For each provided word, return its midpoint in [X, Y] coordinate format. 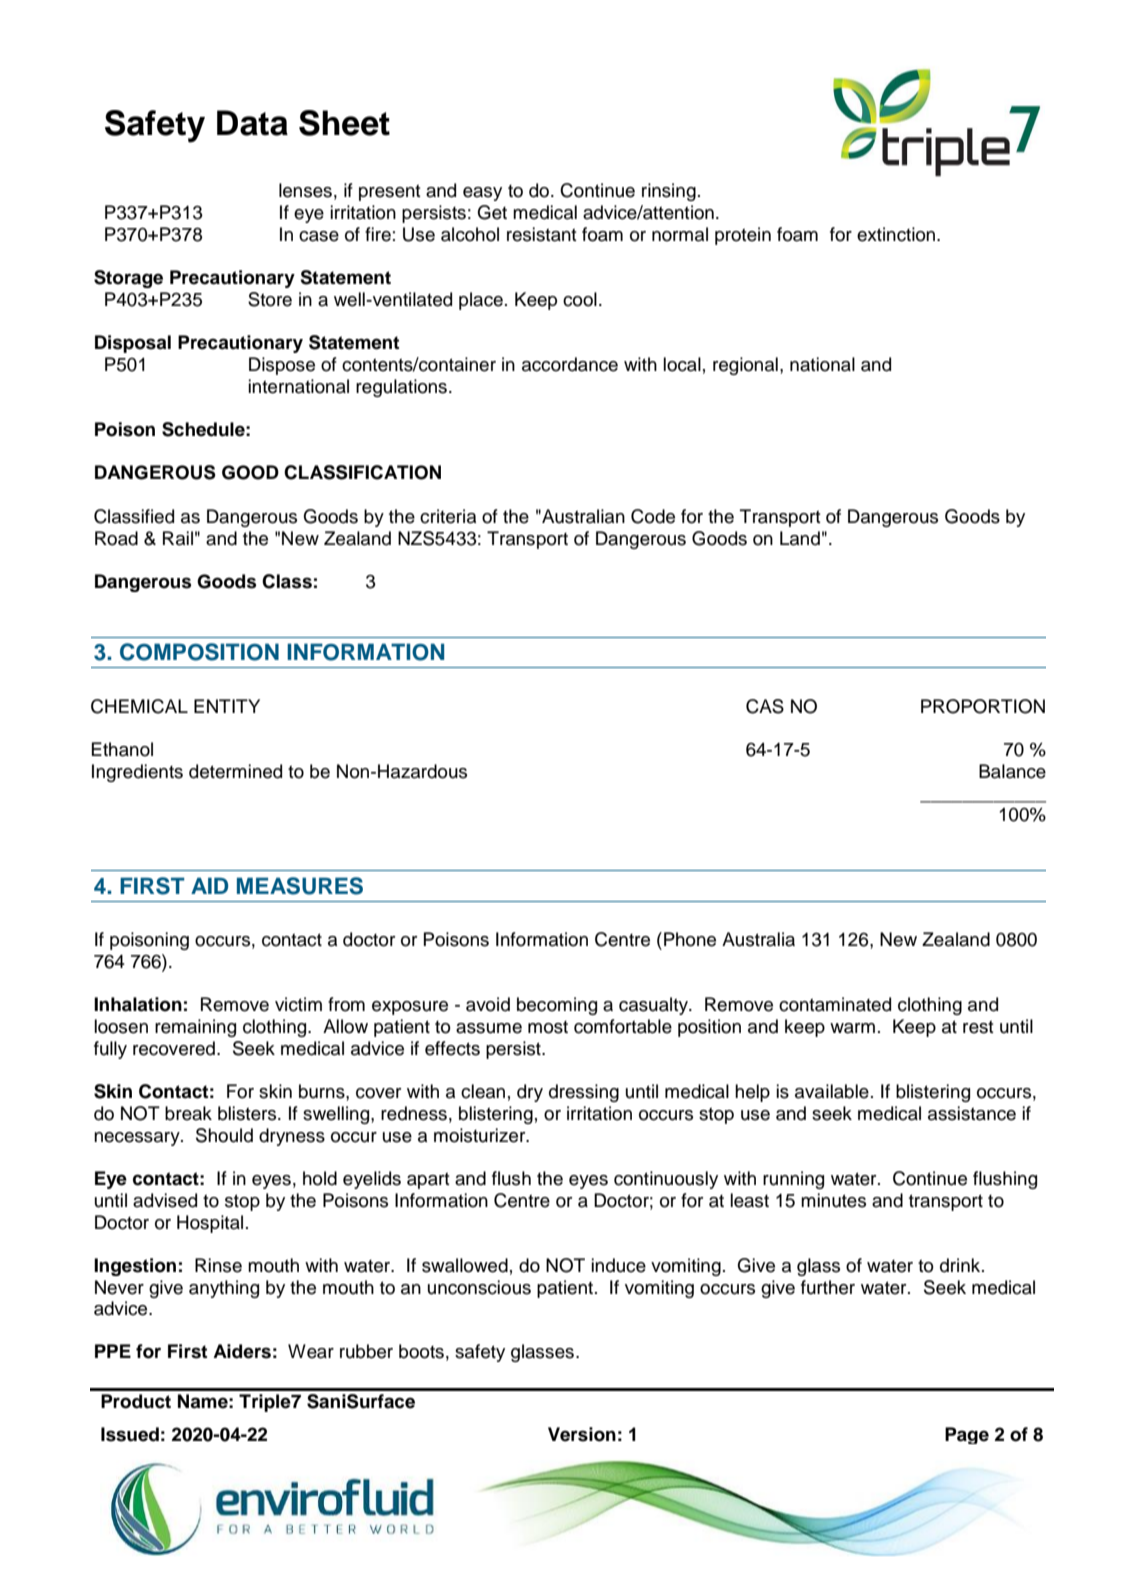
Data [252, 123]
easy [482, 194]
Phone [690, 939]
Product [136, 1401]
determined [235, 771]
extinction [897, 234]
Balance [1012, 771]
